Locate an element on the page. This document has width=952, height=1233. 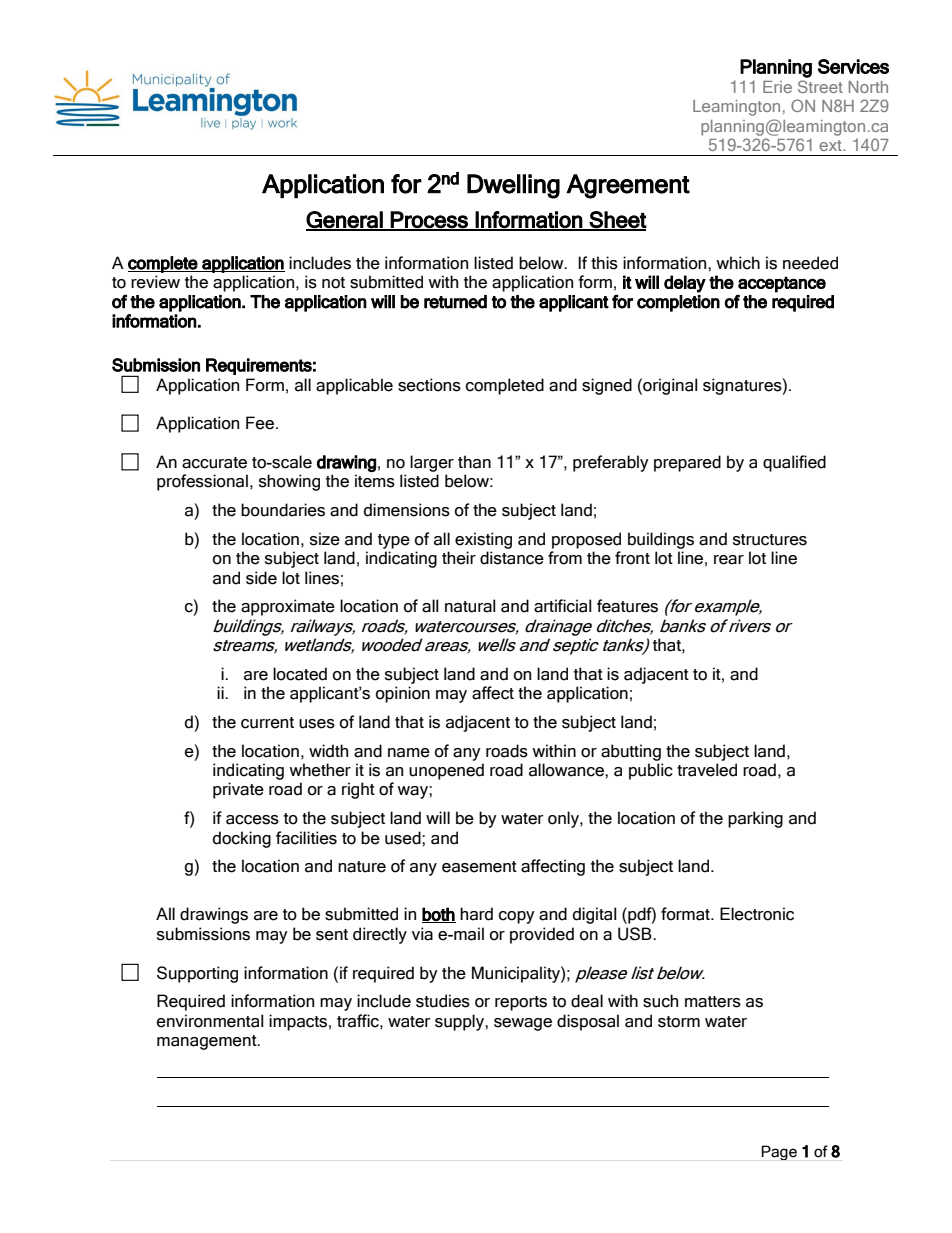
parking is located at coordinates (755, 819).
